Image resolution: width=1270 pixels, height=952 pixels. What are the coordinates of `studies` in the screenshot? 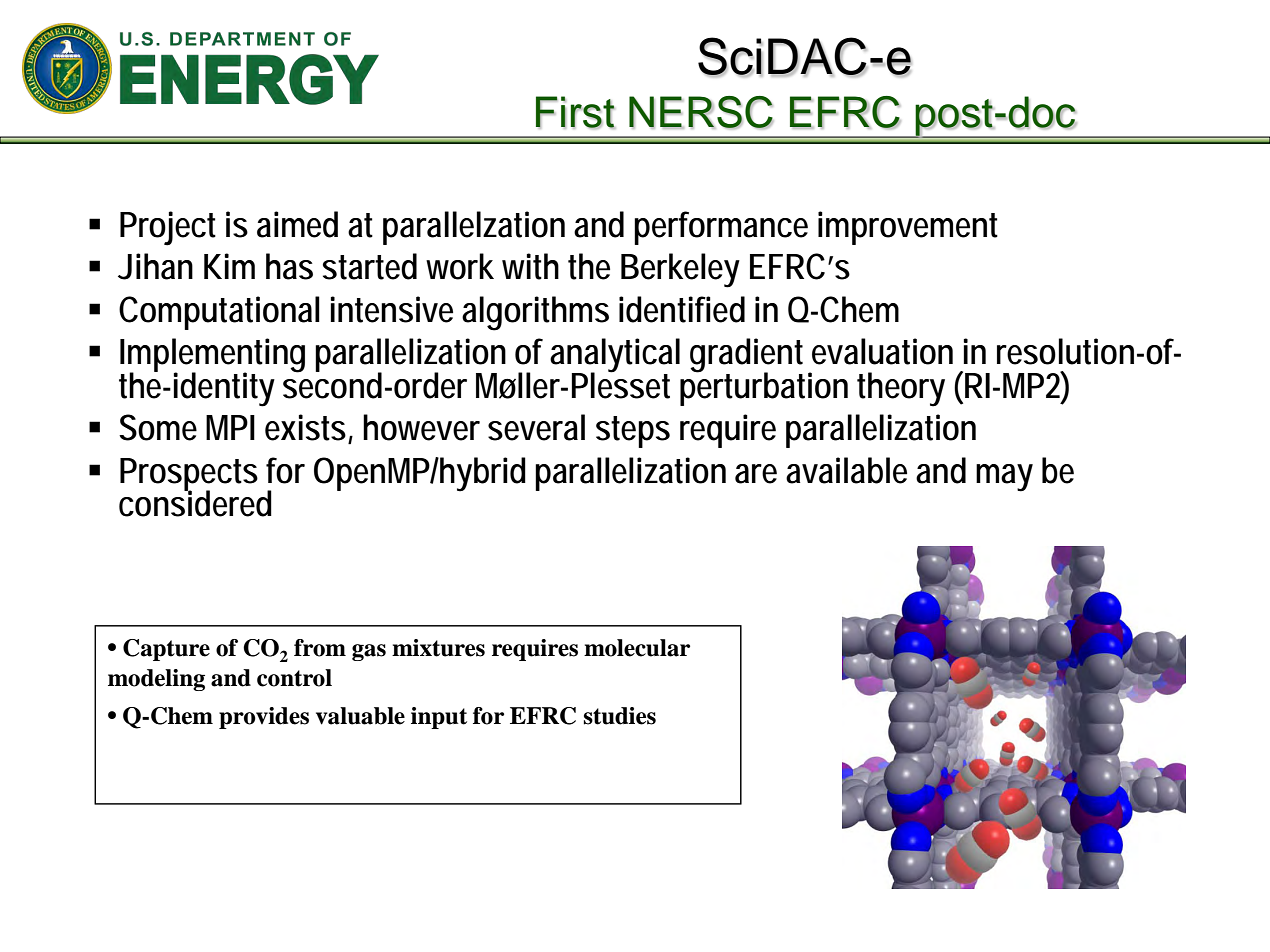 It's located at (620, 716).
